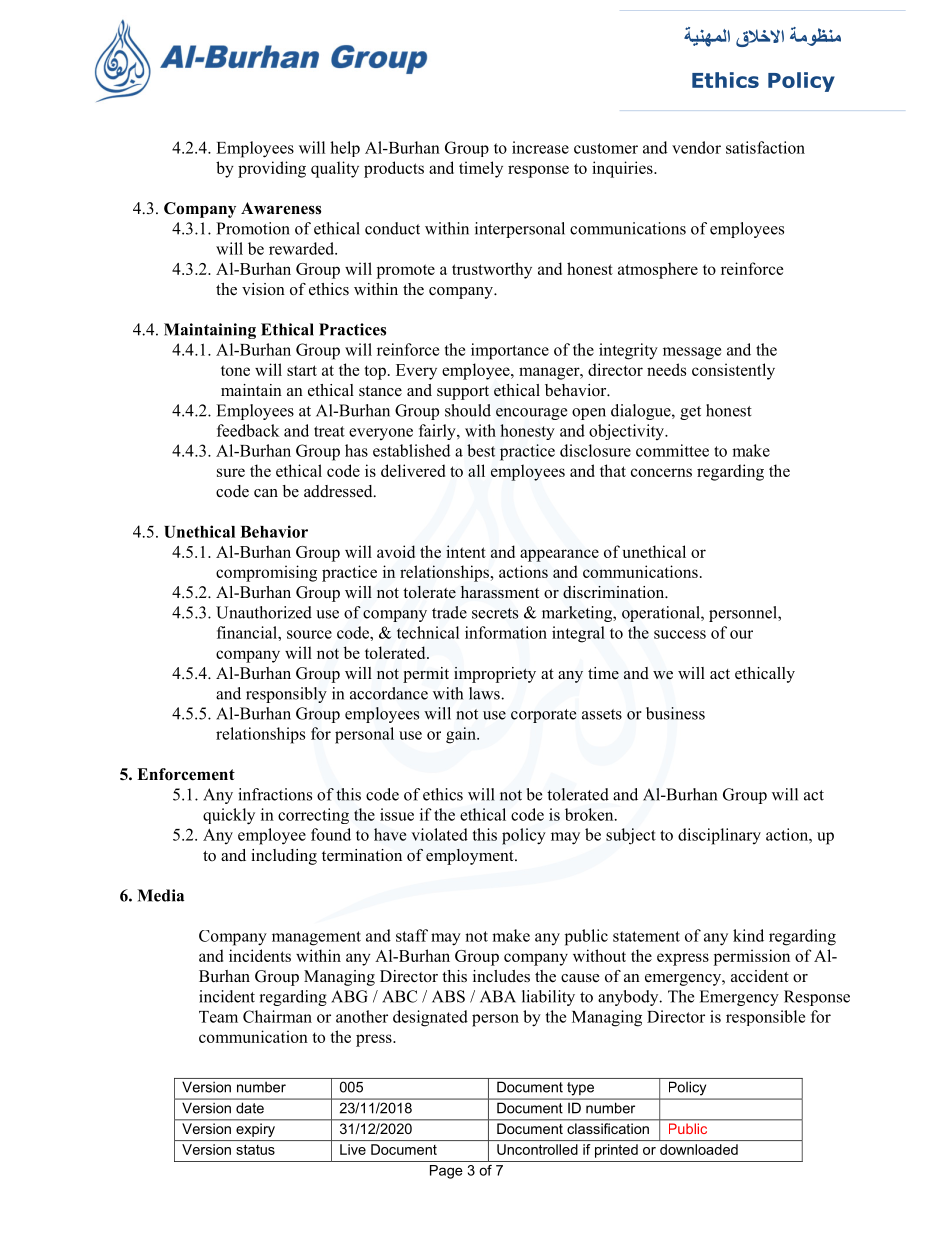 Image resolution: width=952 pixels, height=1233 pixels. I want to click on products, so click(394, 169).
